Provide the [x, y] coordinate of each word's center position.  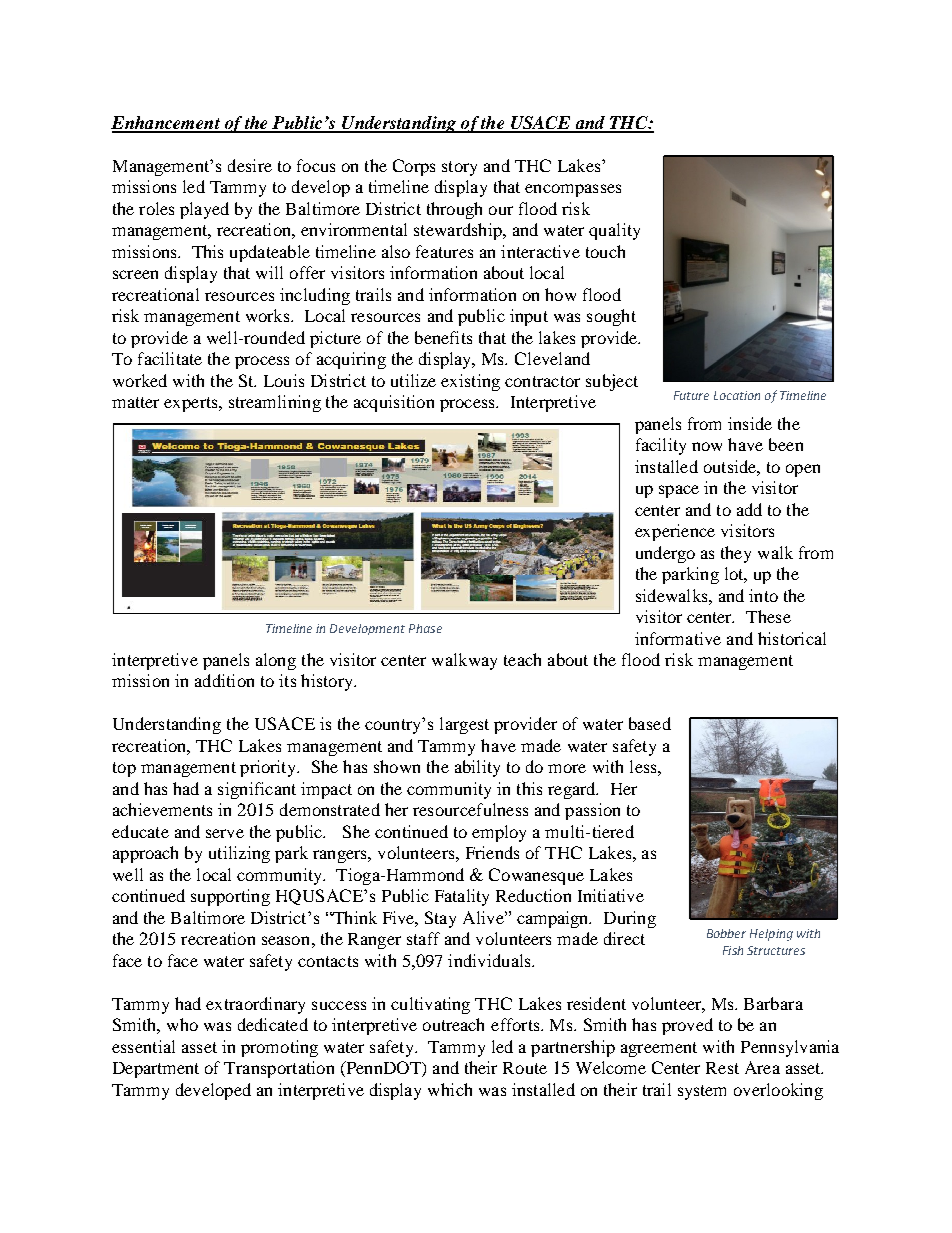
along [276, 661]
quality [614, 231]
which [450, 1089]
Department [156, 1070]
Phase [425, 628]
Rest [722, 1068]
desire [250, 165]
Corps [414, 167]
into [763, 595]
